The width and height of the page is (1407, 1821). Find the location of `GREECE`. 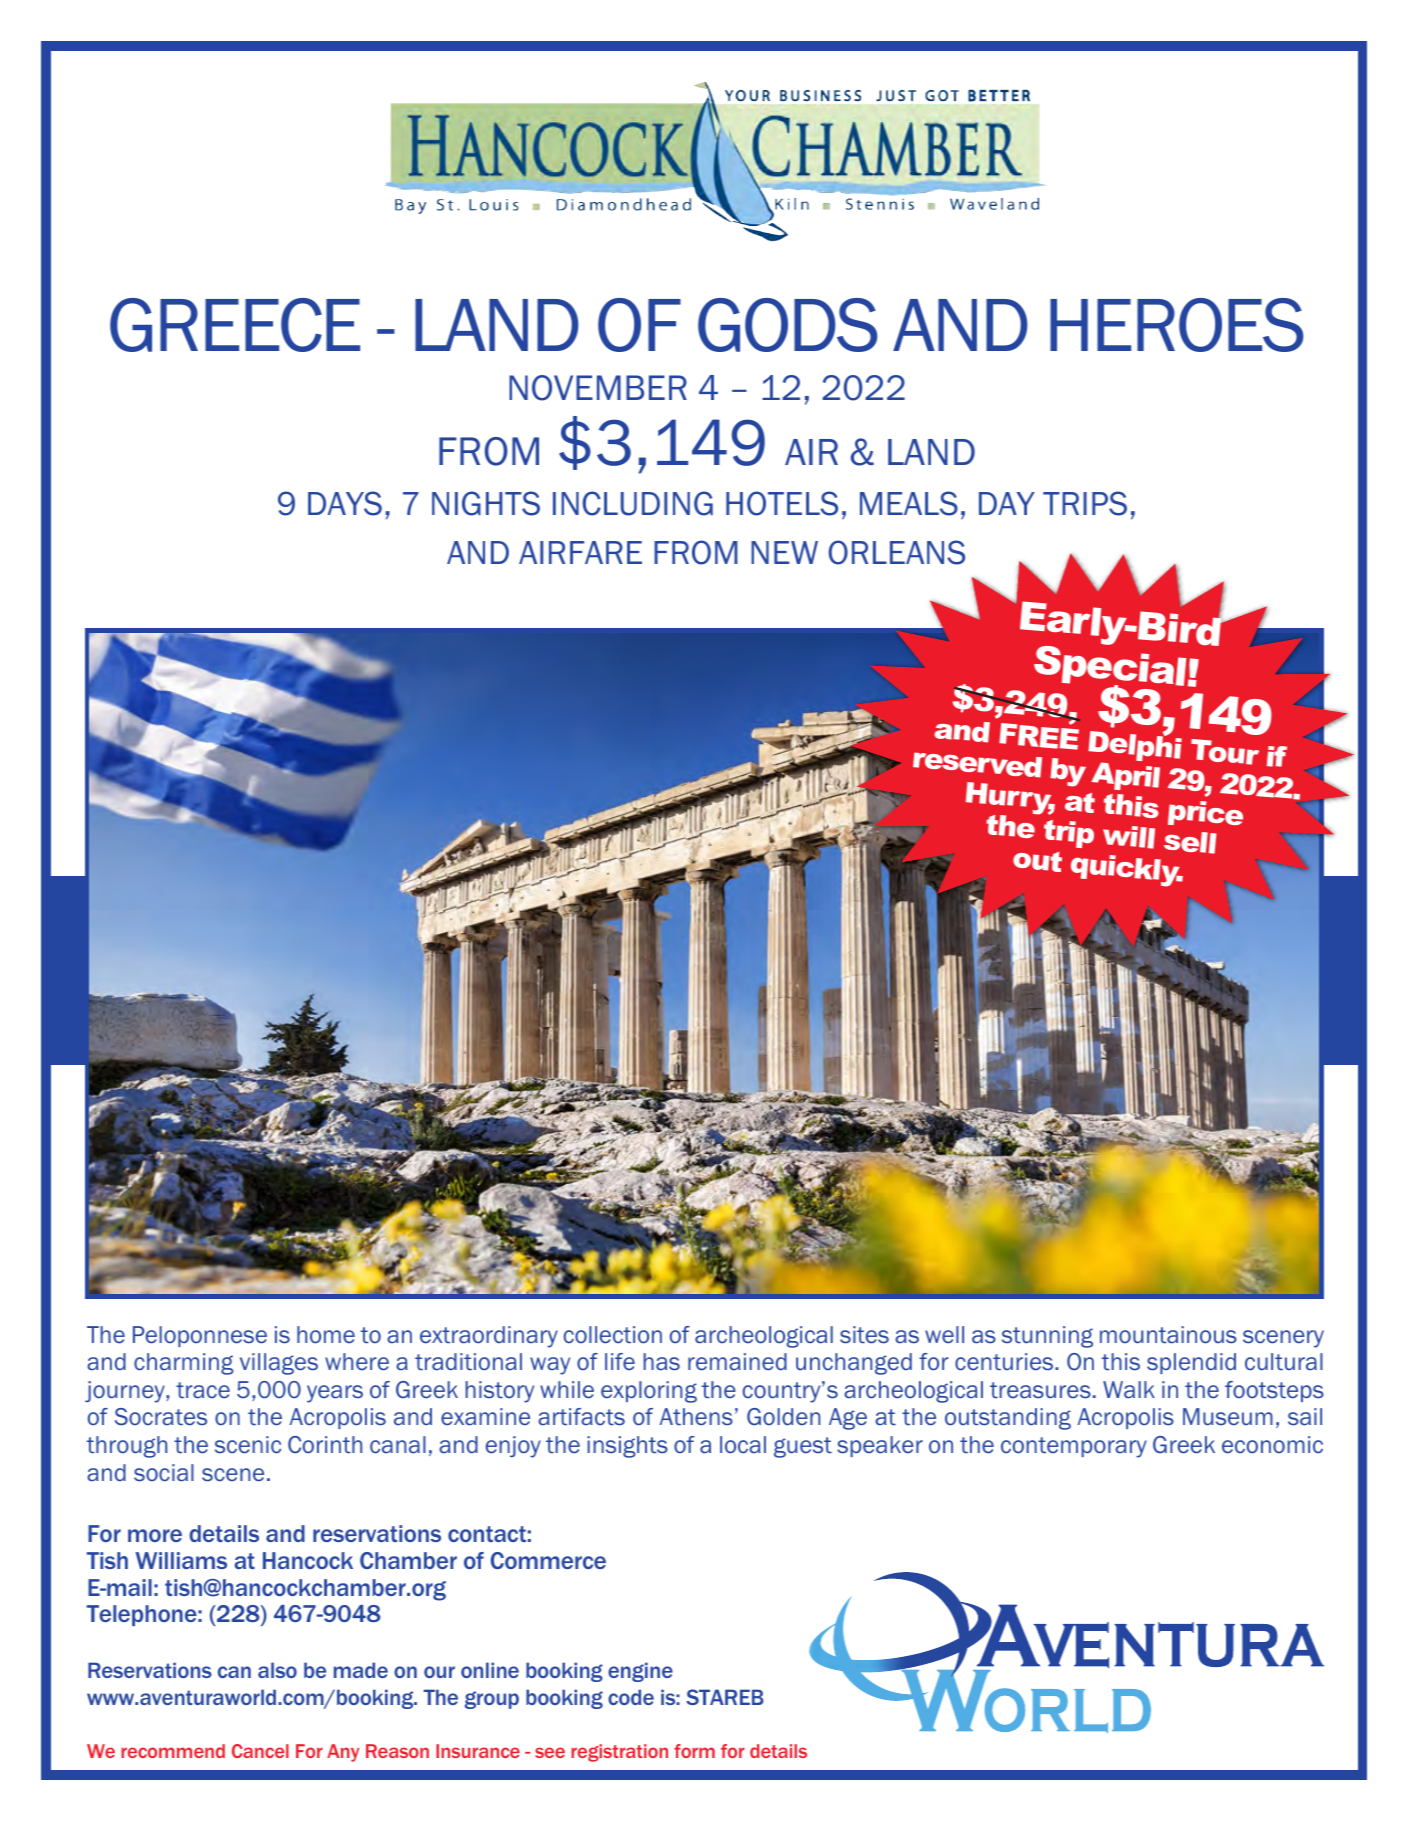

GREECE is located at coordinates (235, 325).
